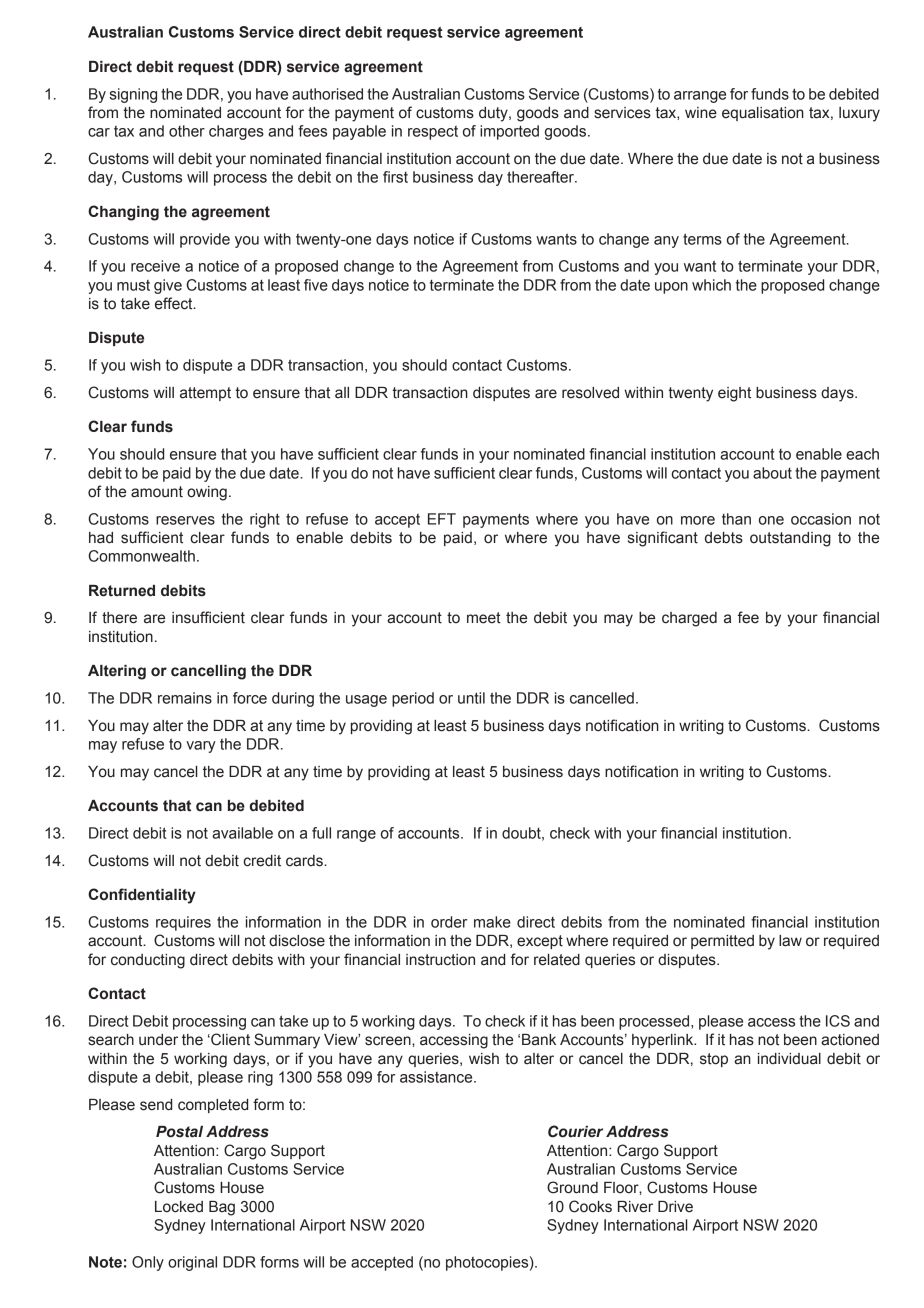 This screenshot has width=924, height=1308. What do you see at coordinates (242, 833) in the screenshot?
I see `available` at bounding box center [242, 833].
